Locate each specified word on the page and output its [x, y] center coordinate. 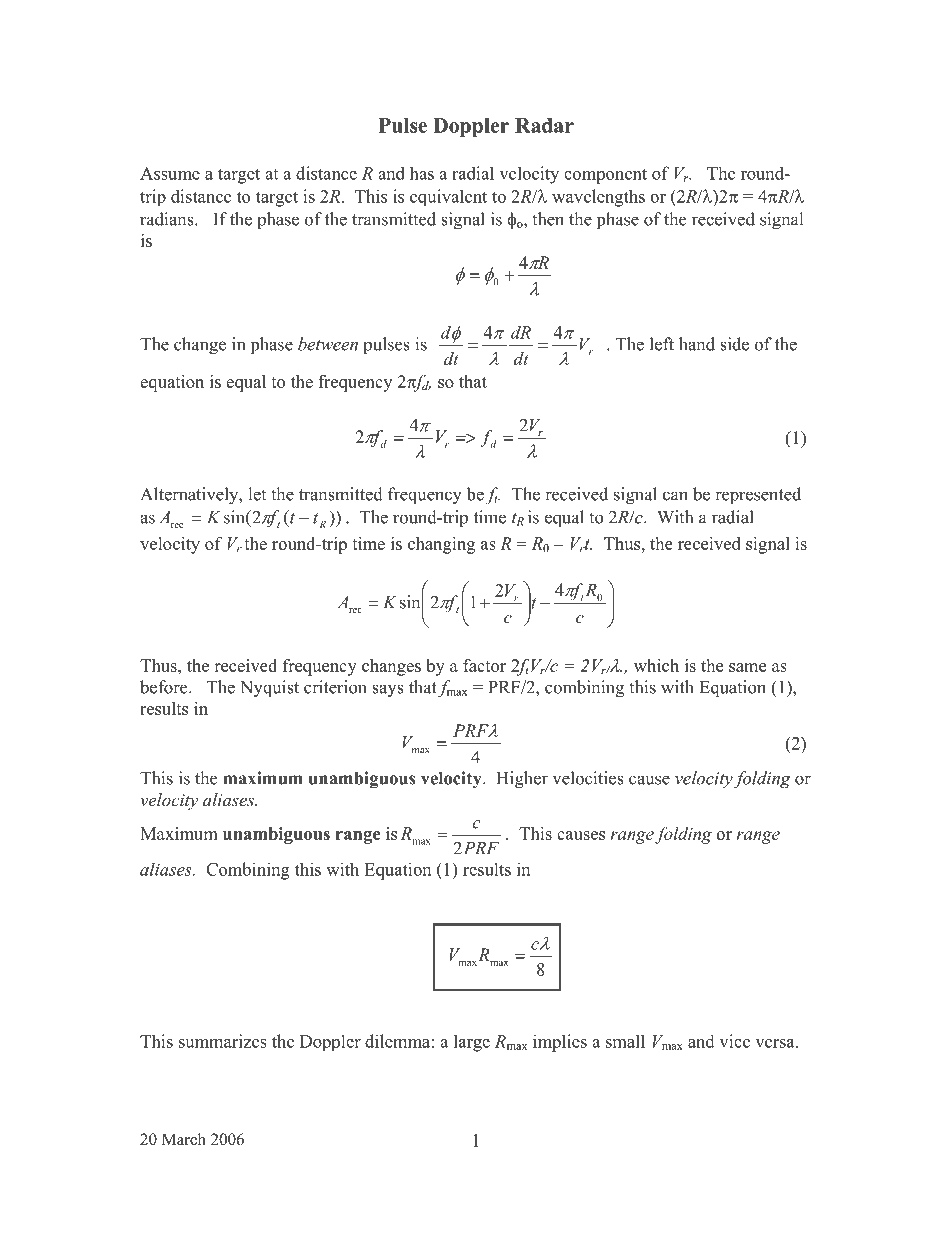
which [656, 665]
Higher [522, 780]
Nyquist [269, 689]
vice [734, 1041]
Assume [170, 173]
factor [484, 665]
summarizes [223, 1041]
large [472, 1043]
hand [697, 344]
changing [441, 545]
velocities [588, 778]
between [328, 344]
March [184, 1139]
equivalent [448, 197]
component [605, 176]
